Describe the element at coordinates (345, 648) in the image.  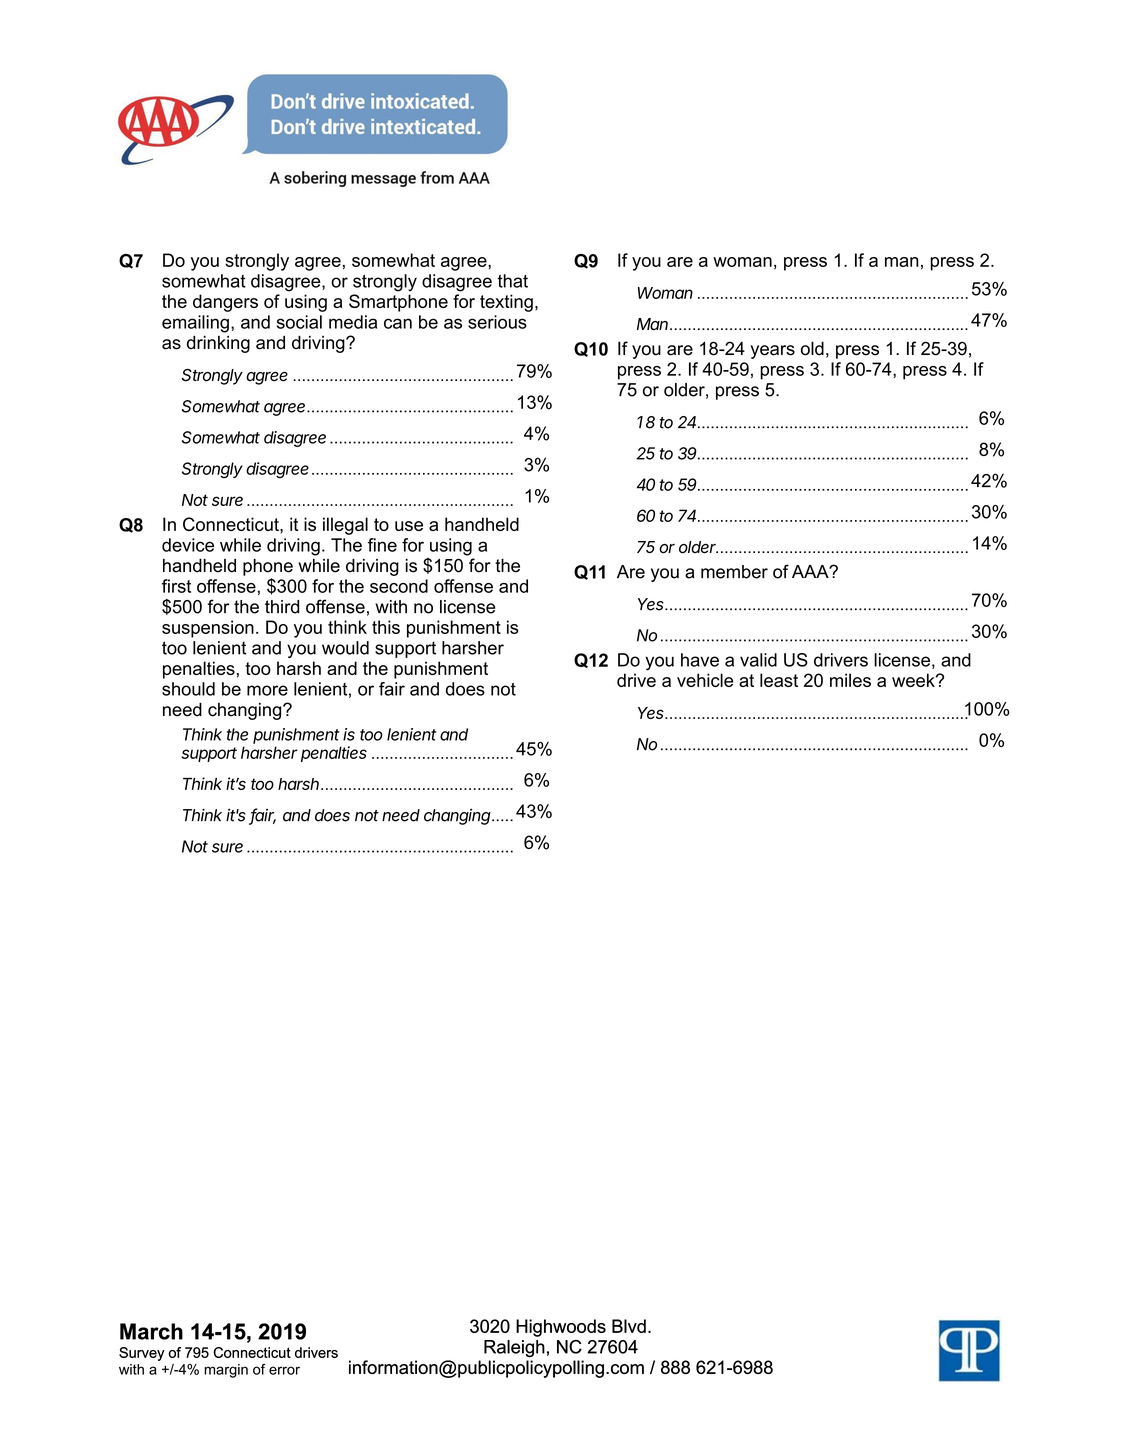
I see `would` at that location.
